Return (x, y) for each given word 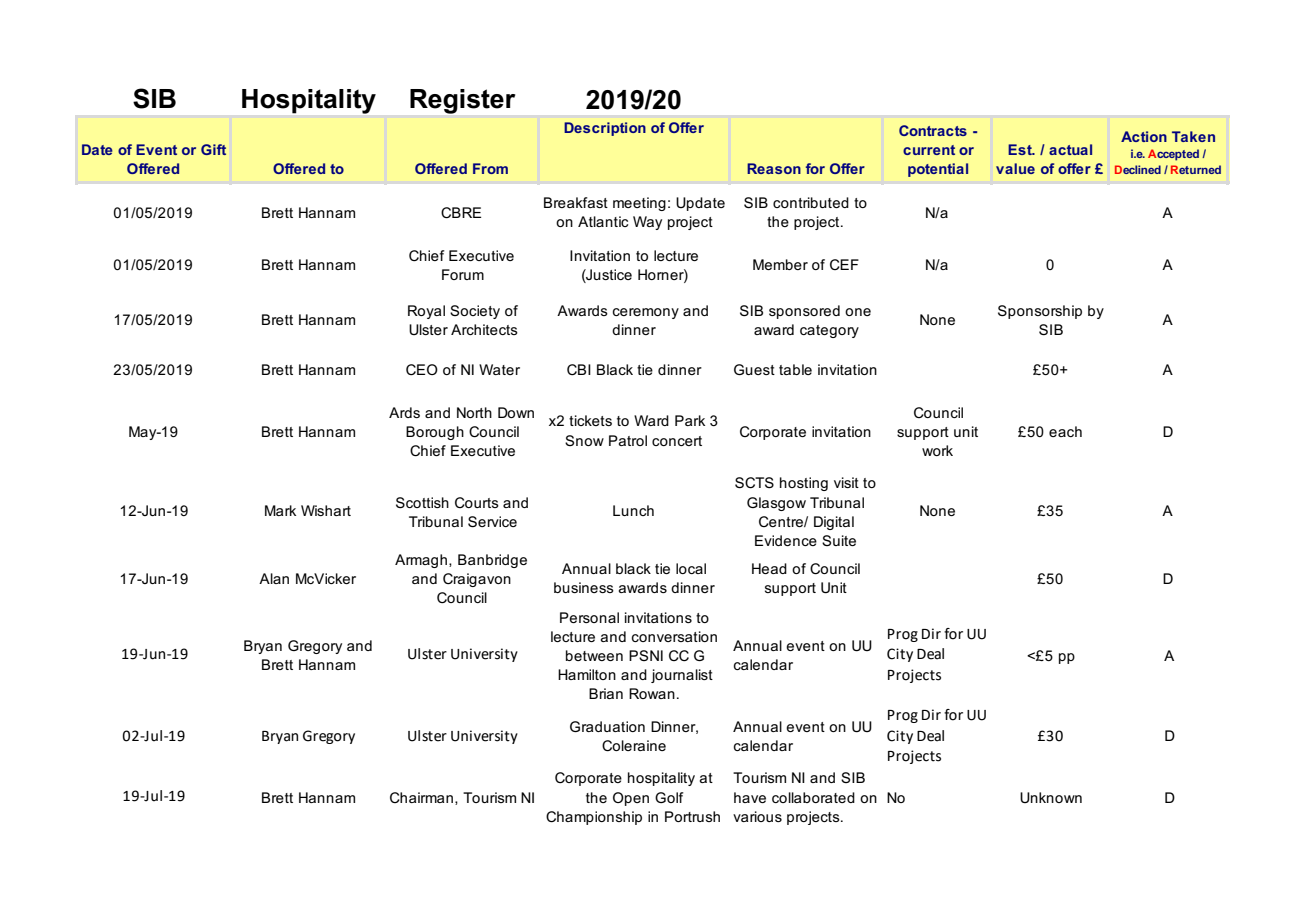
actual (1070, 149)
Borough (435, 433)
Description (605, 129)
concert (677, 441)
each (1065, 431)
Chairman (421, 797)
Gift (213, 149)
